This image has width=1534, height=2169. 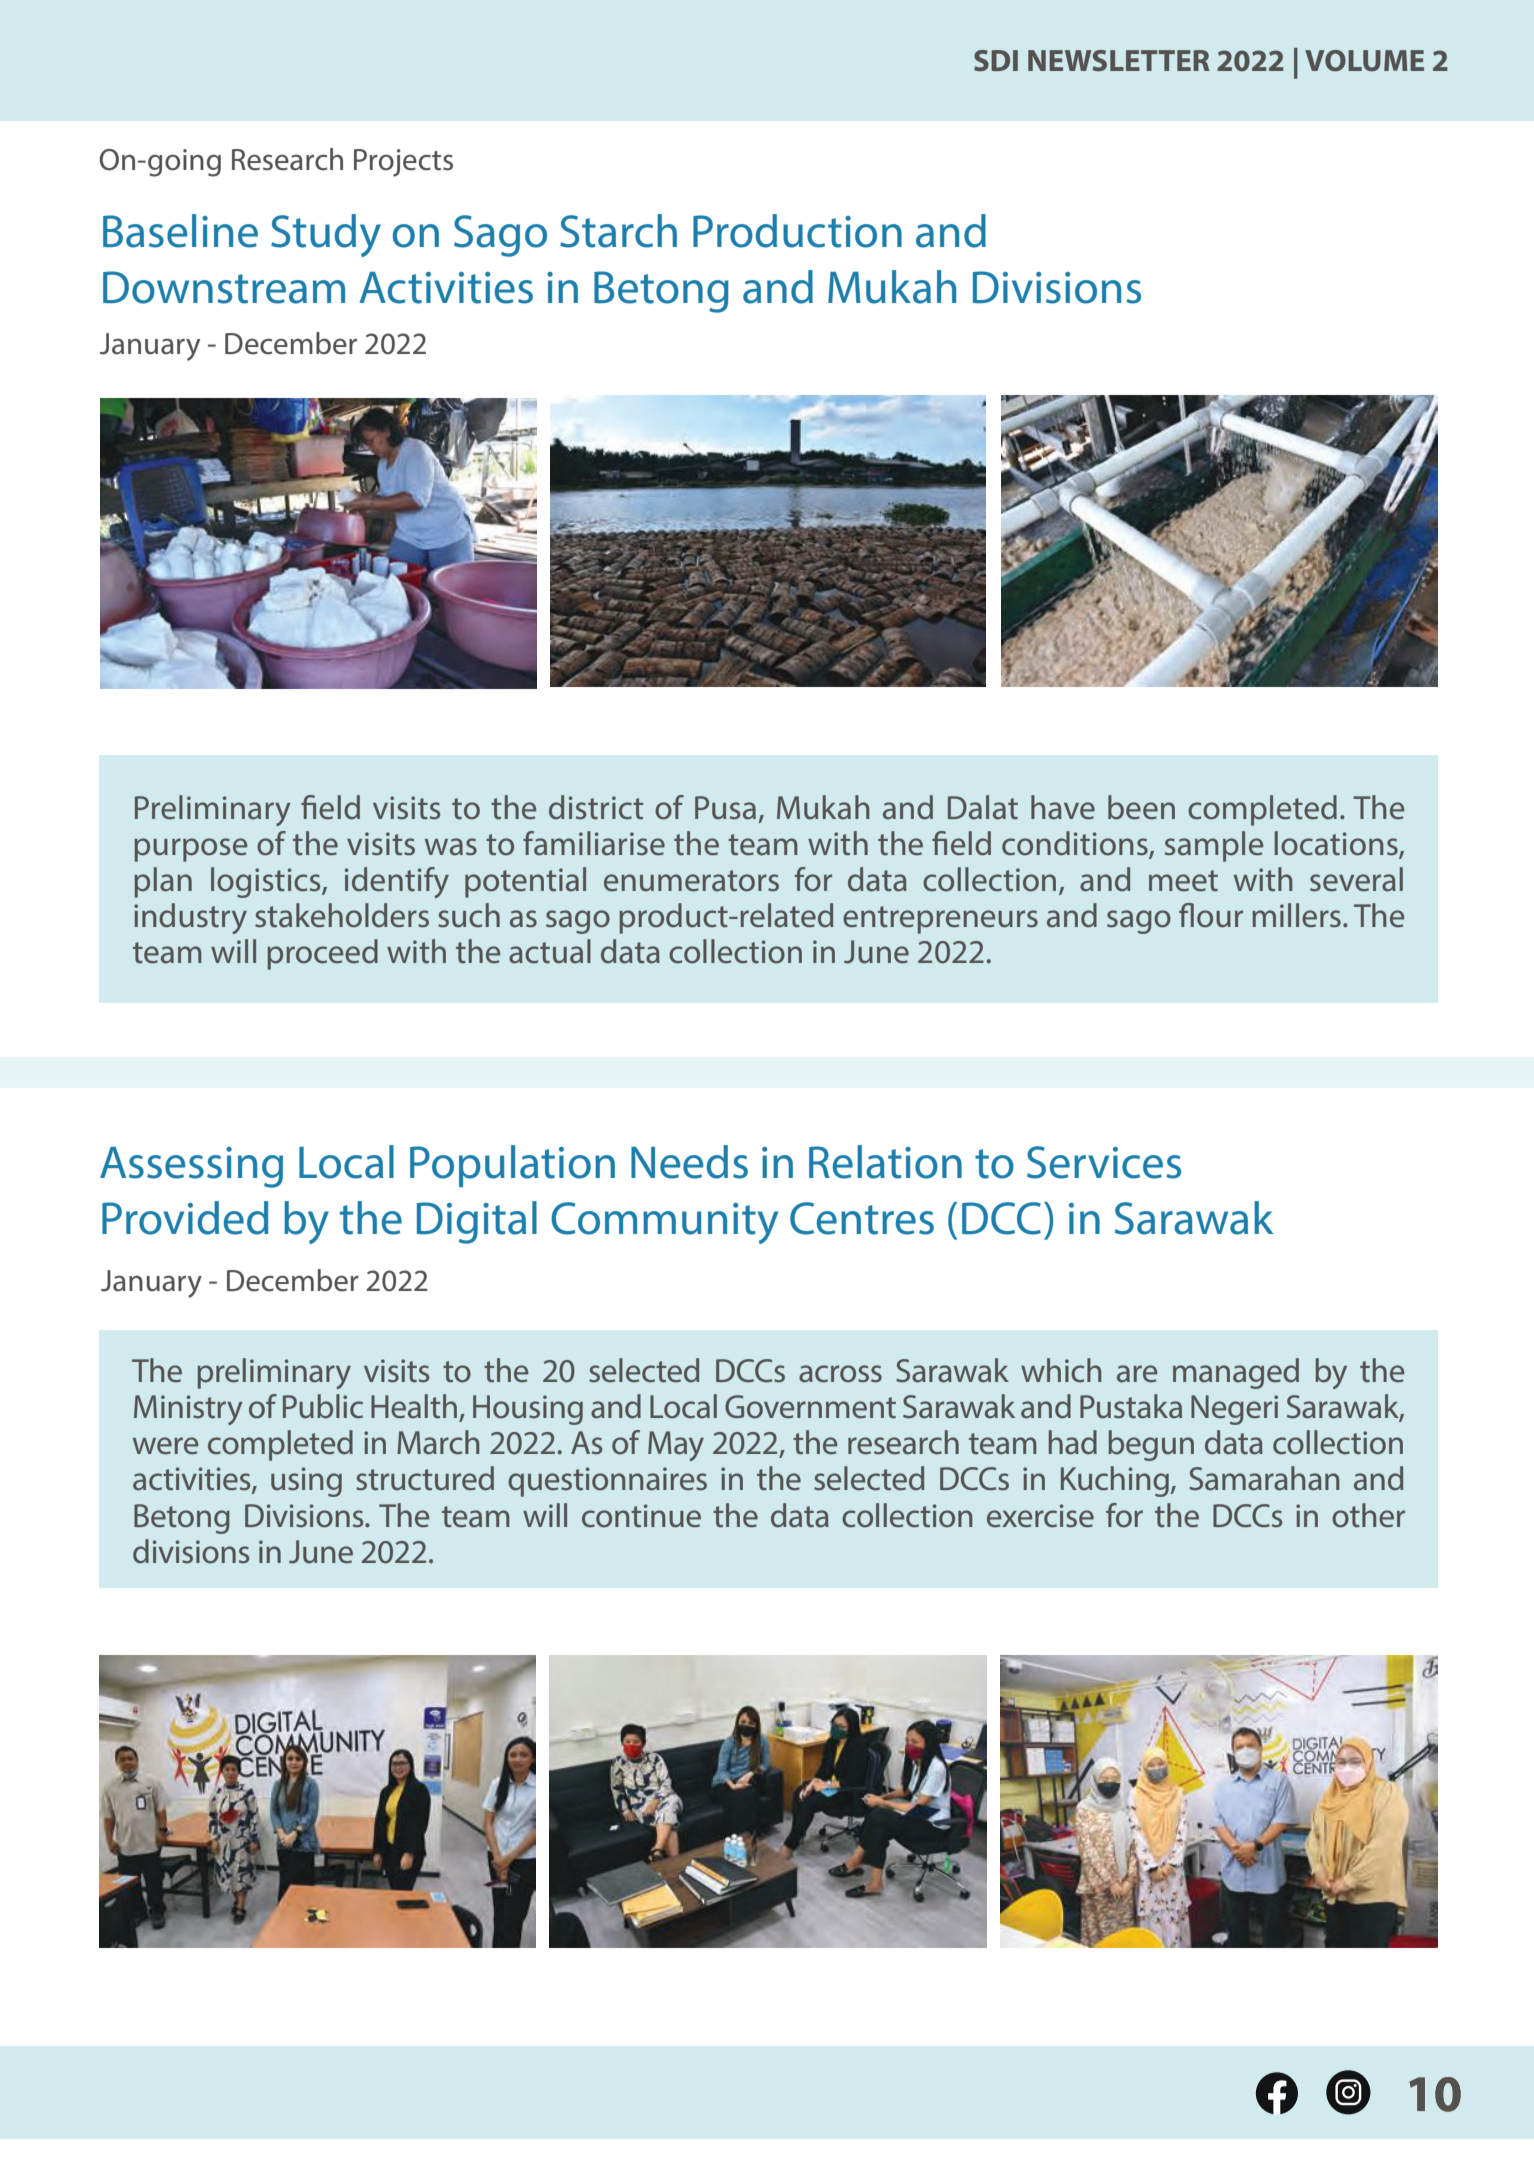 What do you see at coordinates (425, 1478) in the image?
I see `structured` at bounding box center [425, 1478].
